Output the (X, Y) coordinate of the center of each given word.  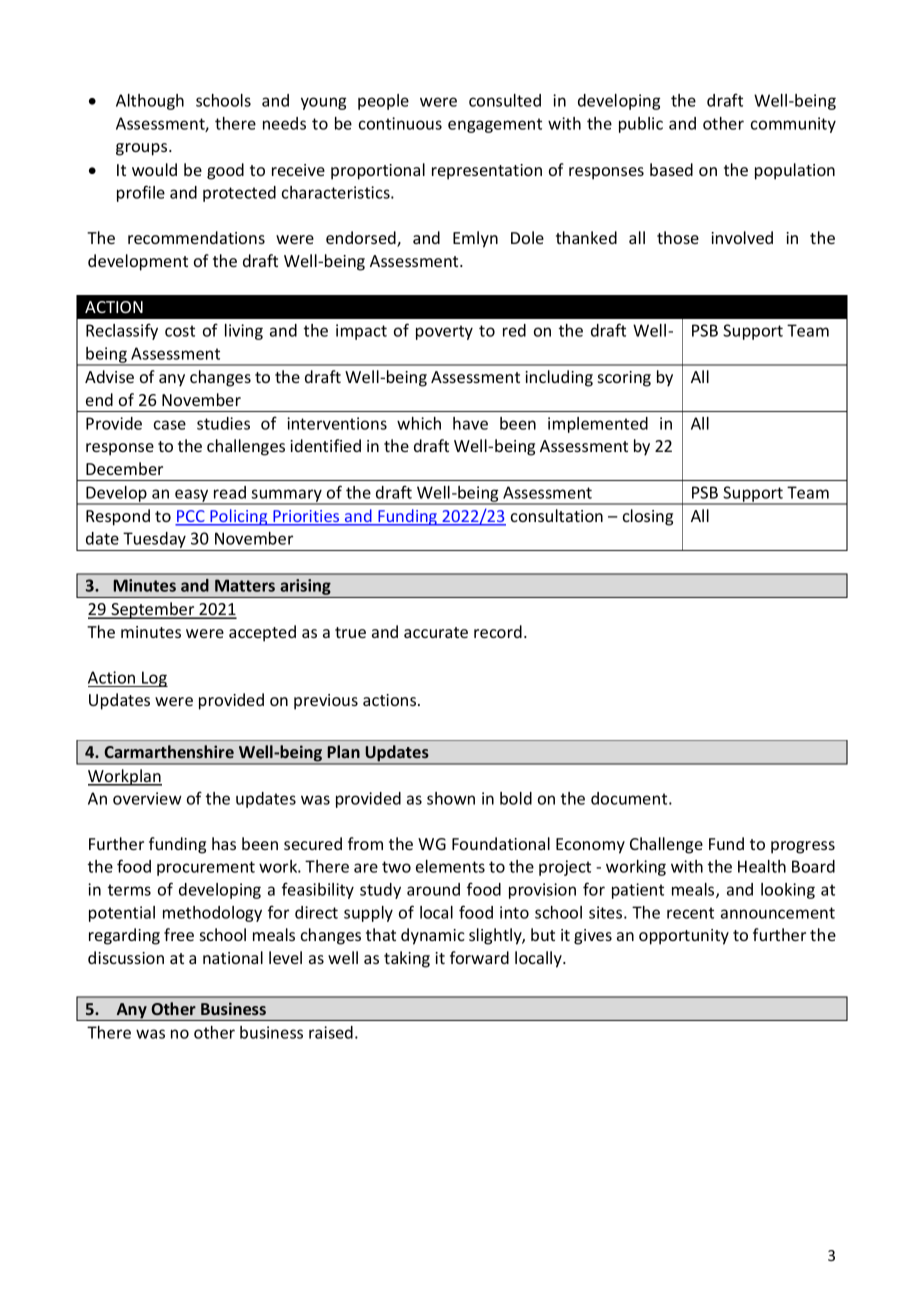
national (233, 957)
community (793, 125)
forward (479, 957)
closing (648, 517)
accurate (436, 632)
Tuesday (155, 541)
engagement (495, 125)
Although (150, 102)
